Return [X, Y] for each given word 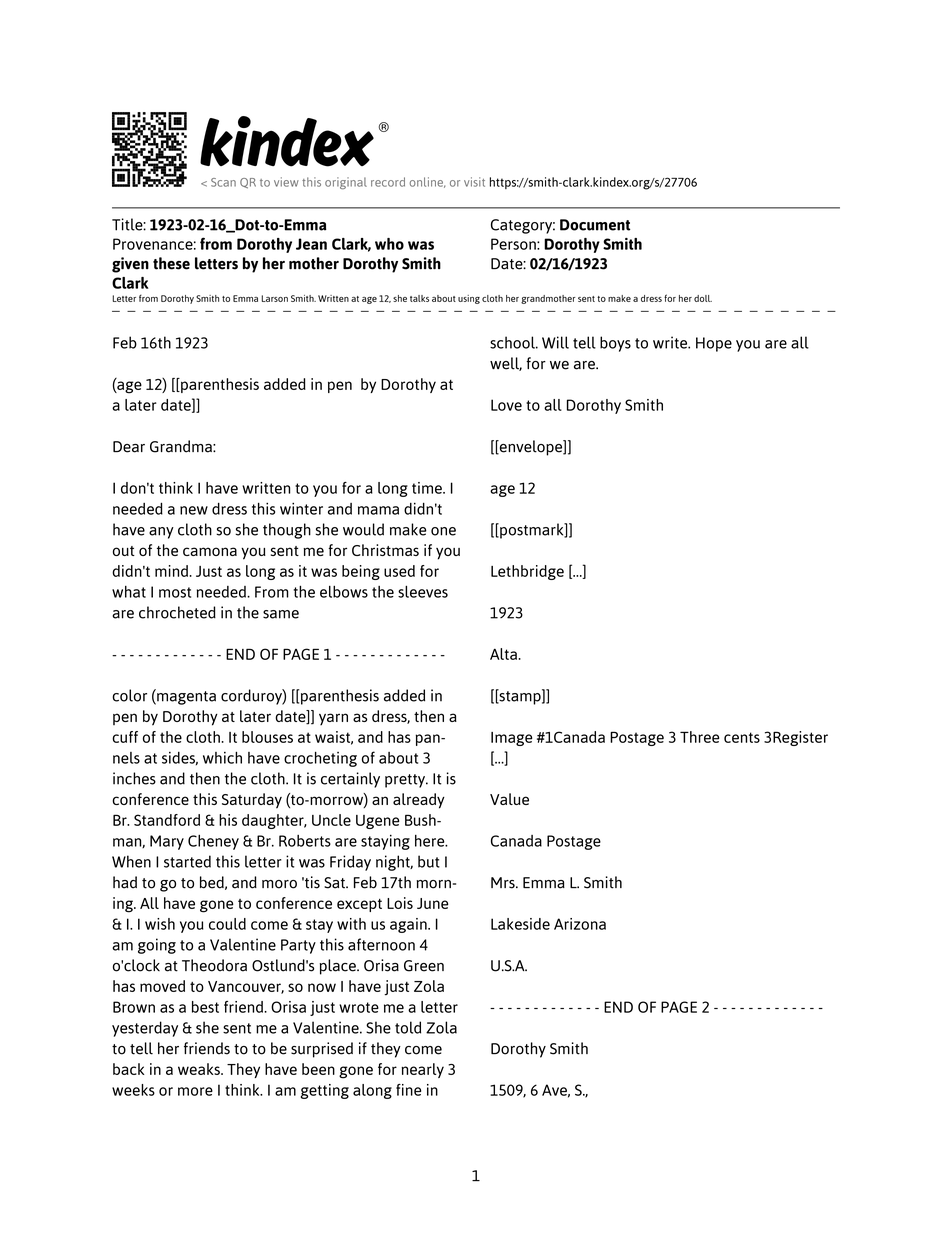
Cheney [213, 842]
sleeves [423, 591]
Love [506, 405]
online [427, 182]
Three [699, 737]
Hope [714, 344]
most [175, 592]
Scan [223, 182]
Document [595, 225]
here [431, 841]
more [195, 1091]
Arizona [580, 924]
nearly [422, 1070]
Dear [129, 447]
